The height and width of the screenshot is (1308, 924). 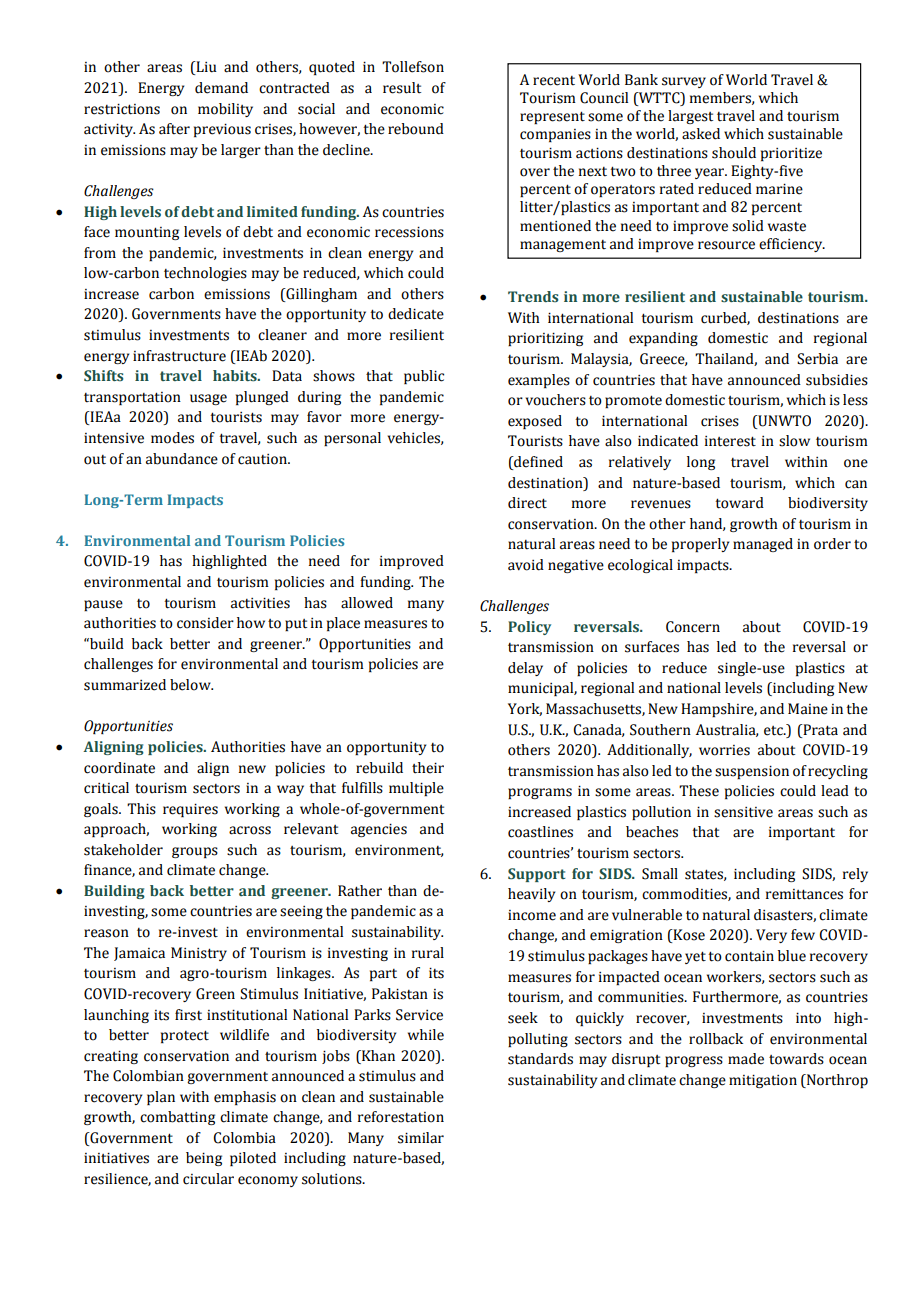 What do you see at coordinates (743, 812) in the screenshot?
I see `sensitive` at bounding box center [743, 812].
